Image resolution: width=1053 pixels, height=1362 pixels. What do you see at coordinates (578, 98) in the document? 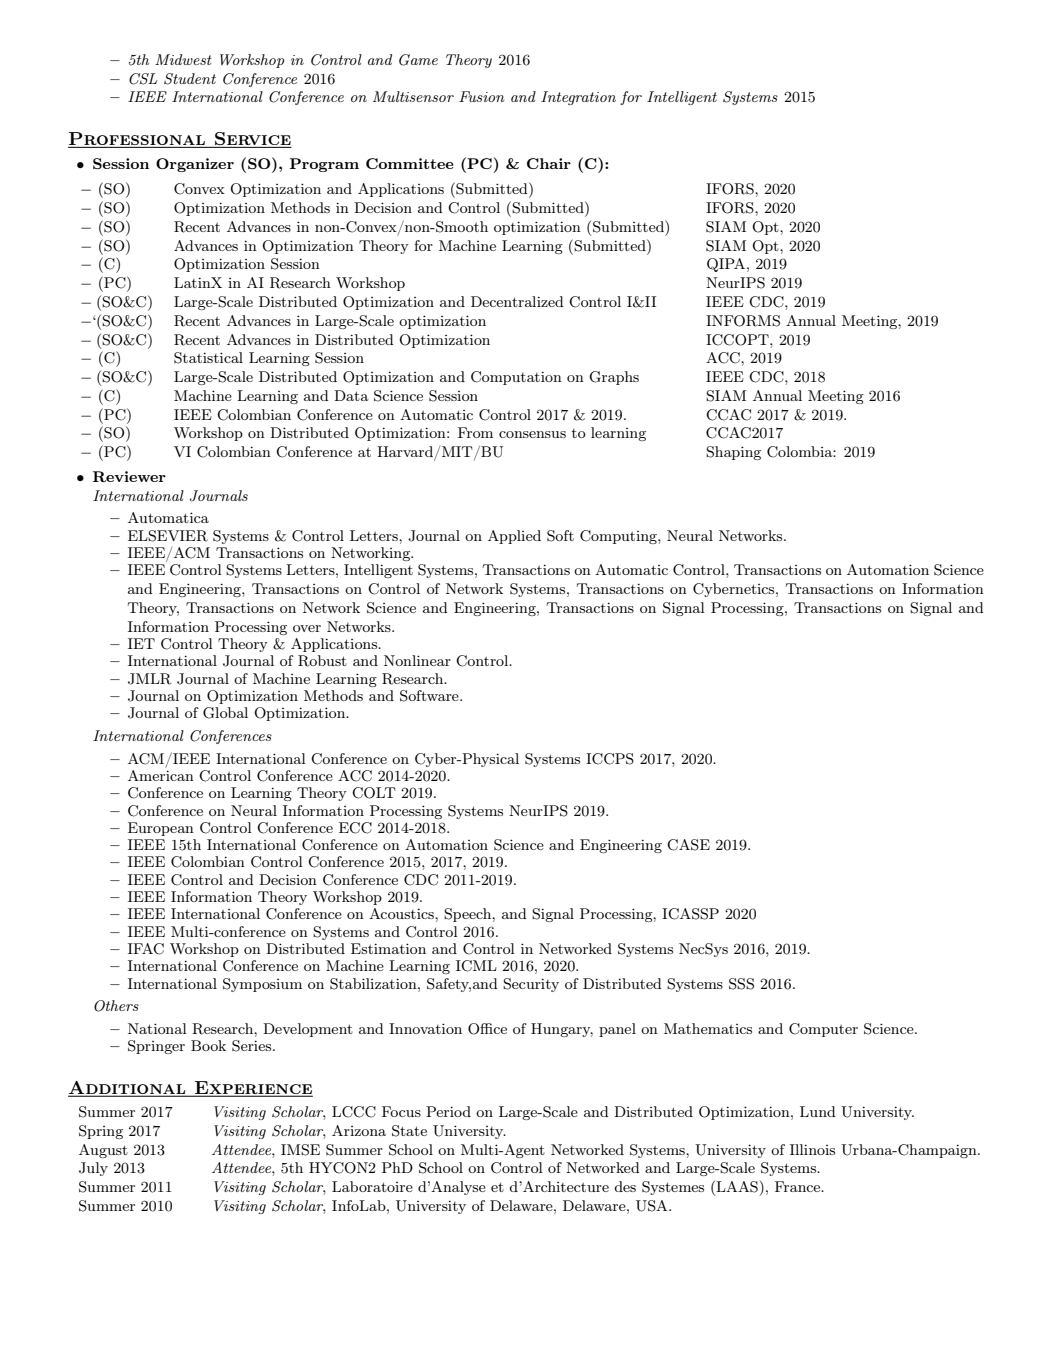
I see `Integration` at bounding box center [578, 98].
